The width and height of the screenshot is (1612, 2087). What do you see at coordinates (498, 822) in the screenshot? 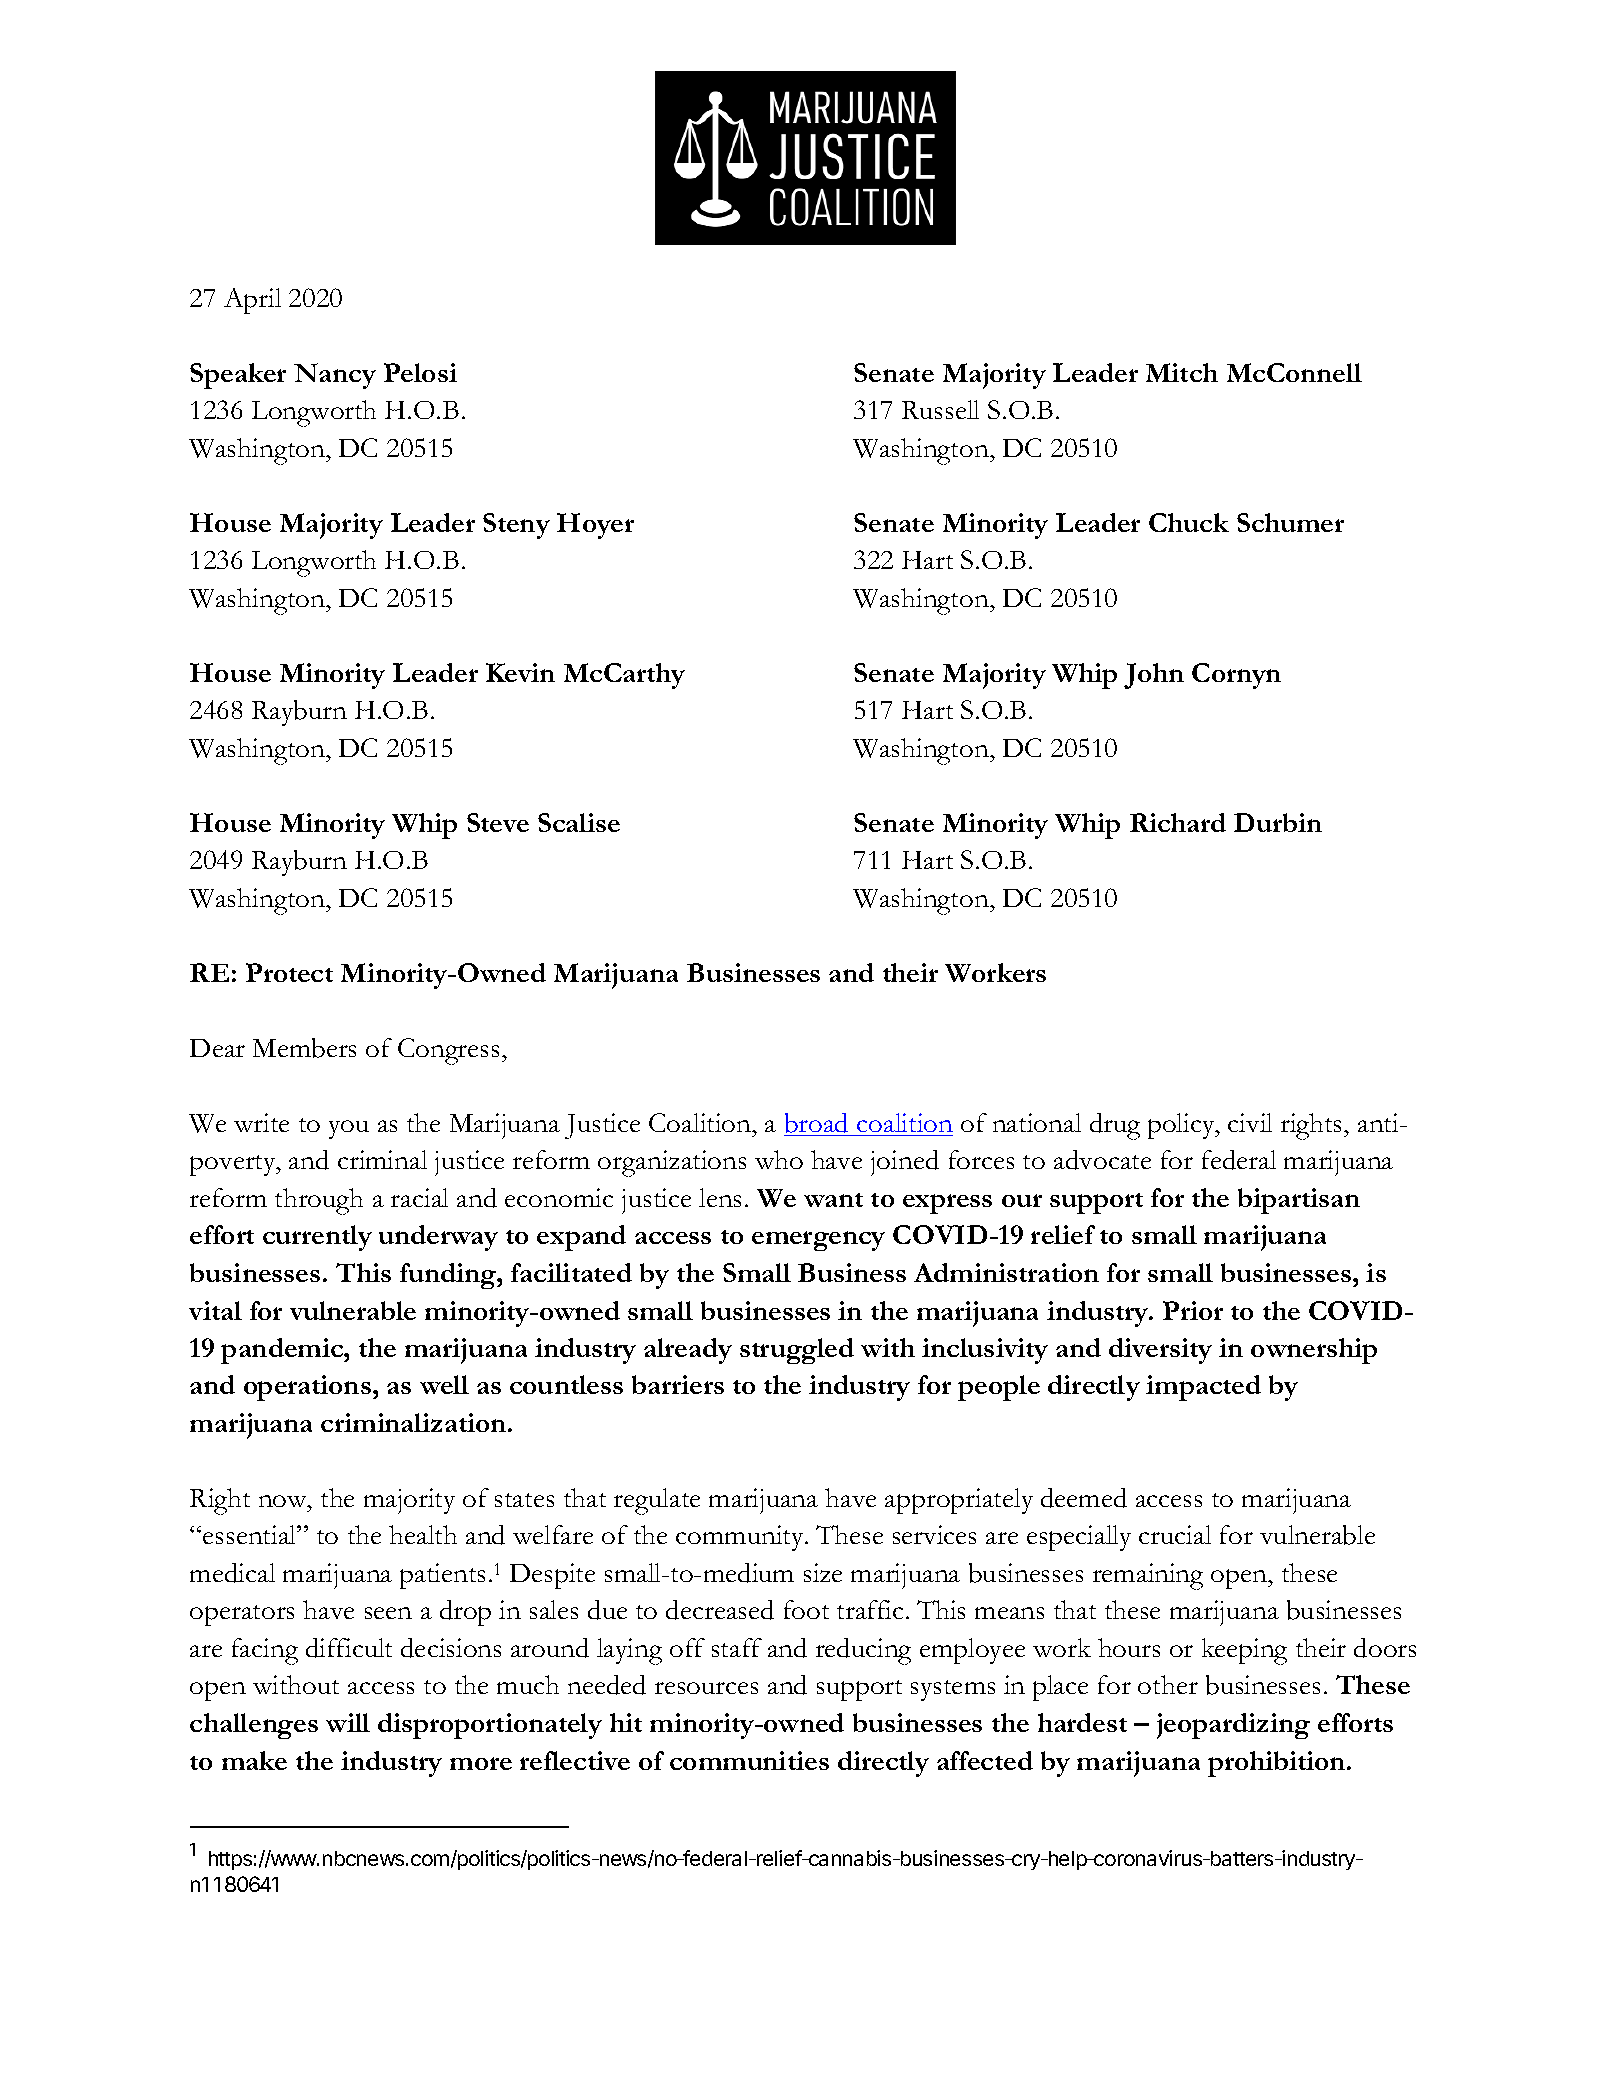
I see `Steve` at bounding box center [498, 822].
